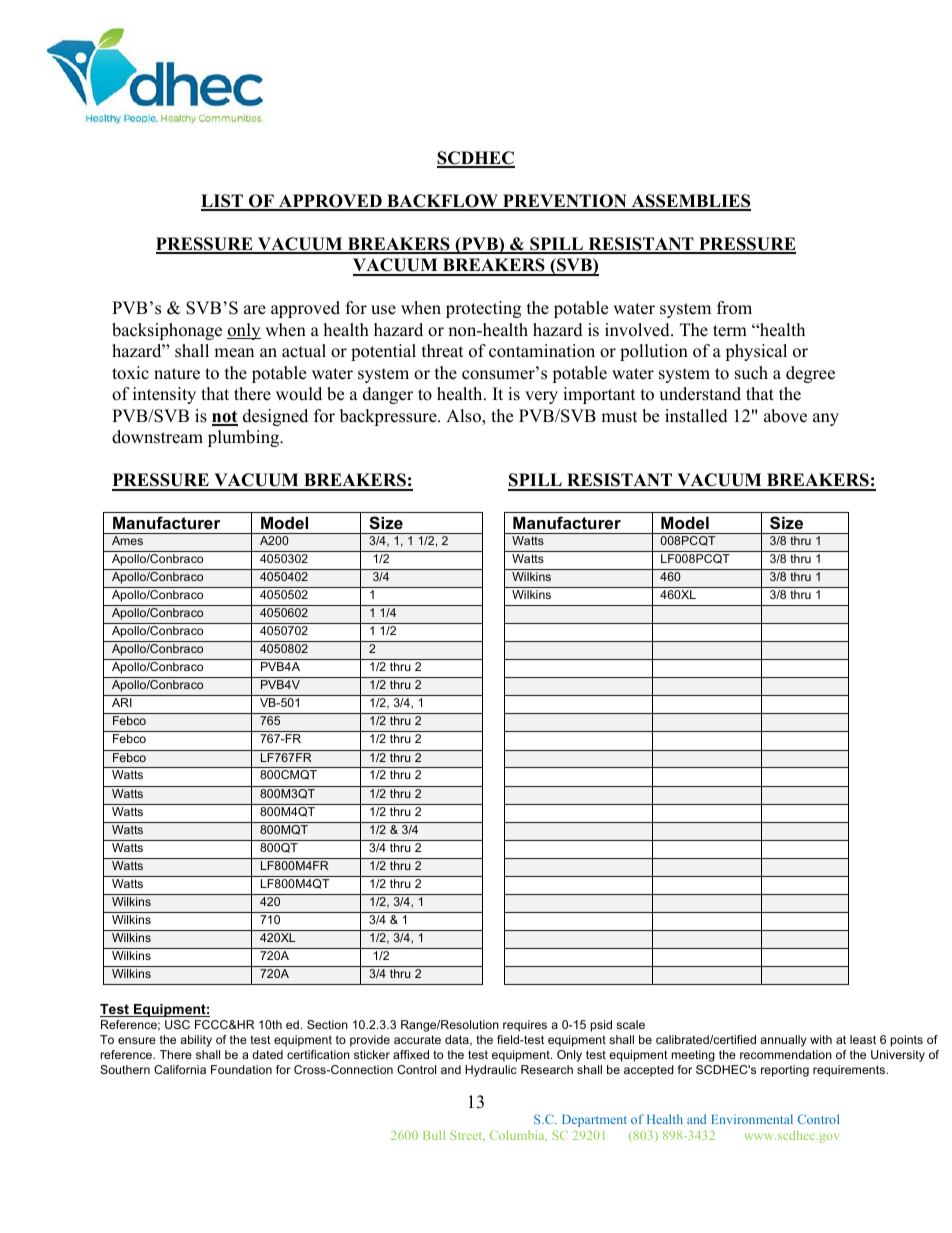  What do you see at coordinates (525, 1026) in the document?
I see `requires` at bounding box center [525, 1026].
